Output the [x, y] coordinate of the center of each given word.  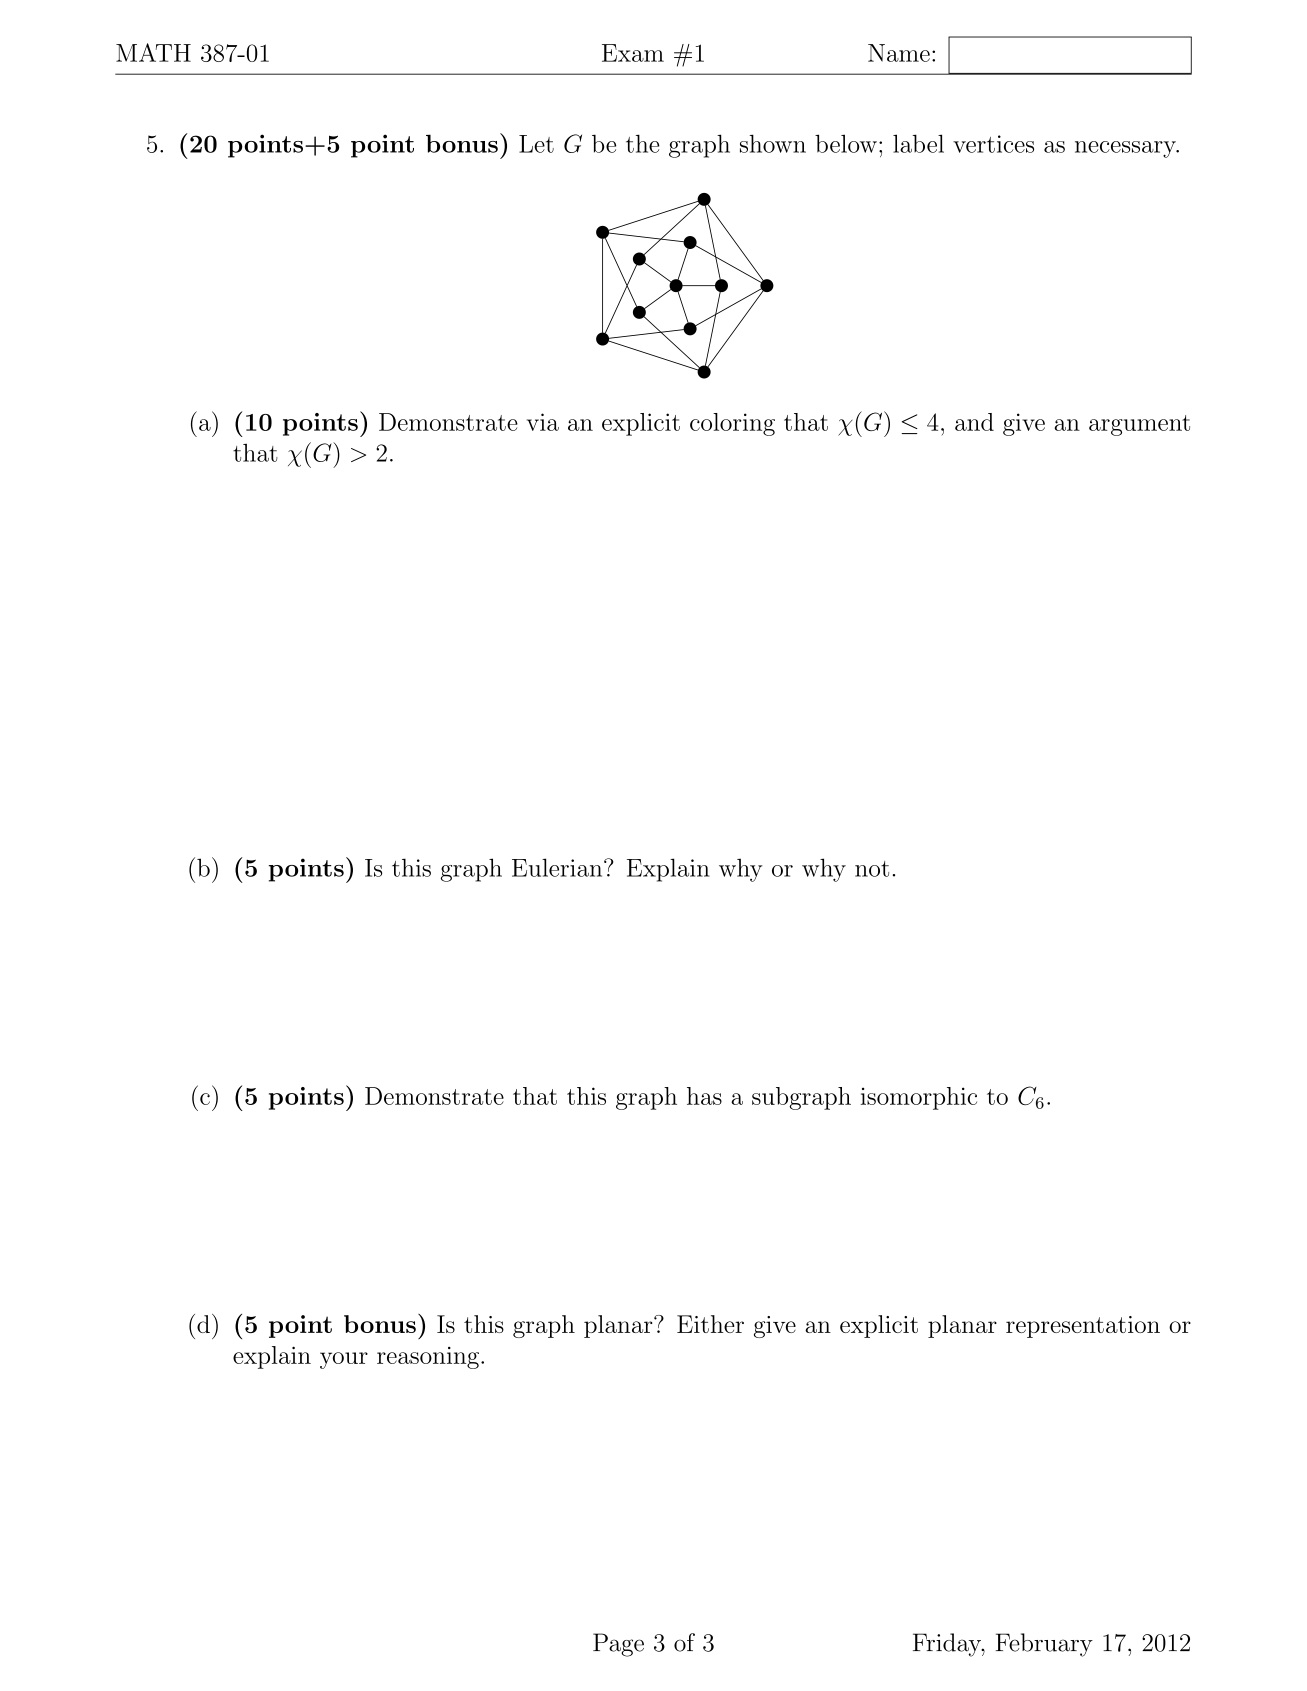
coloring [732, 424]
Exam [633, 53]
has [704, 1096]
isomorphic [918, 1098]
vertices [993, 144]
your [344, 1360]
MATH [153, 52]
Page [618, 1645]
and [974, 422]
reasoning [428, 1358]
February [1044, 1645]
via [543, 422]
